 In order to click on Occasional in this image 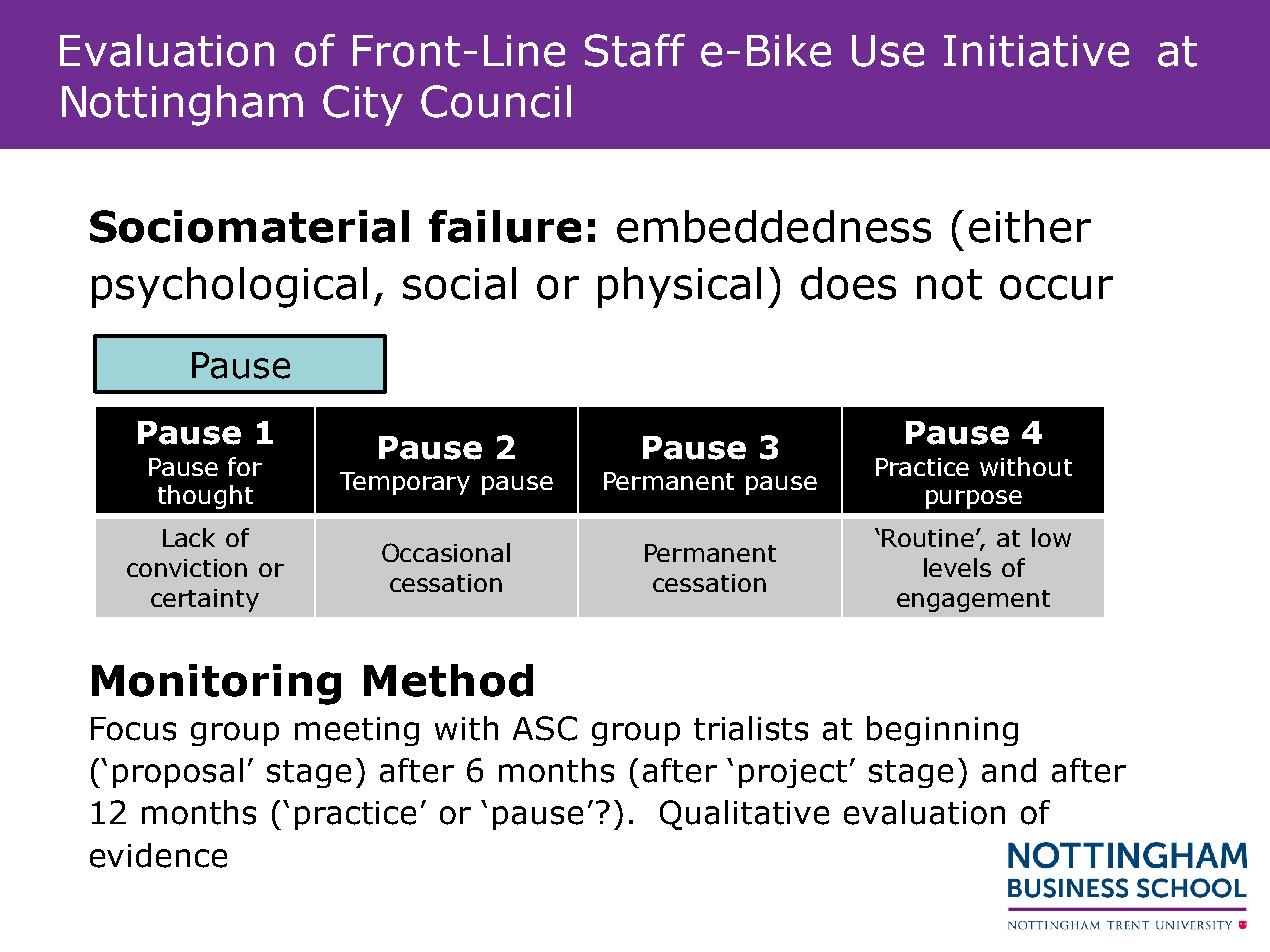, I will do `click(446, 552)`.
